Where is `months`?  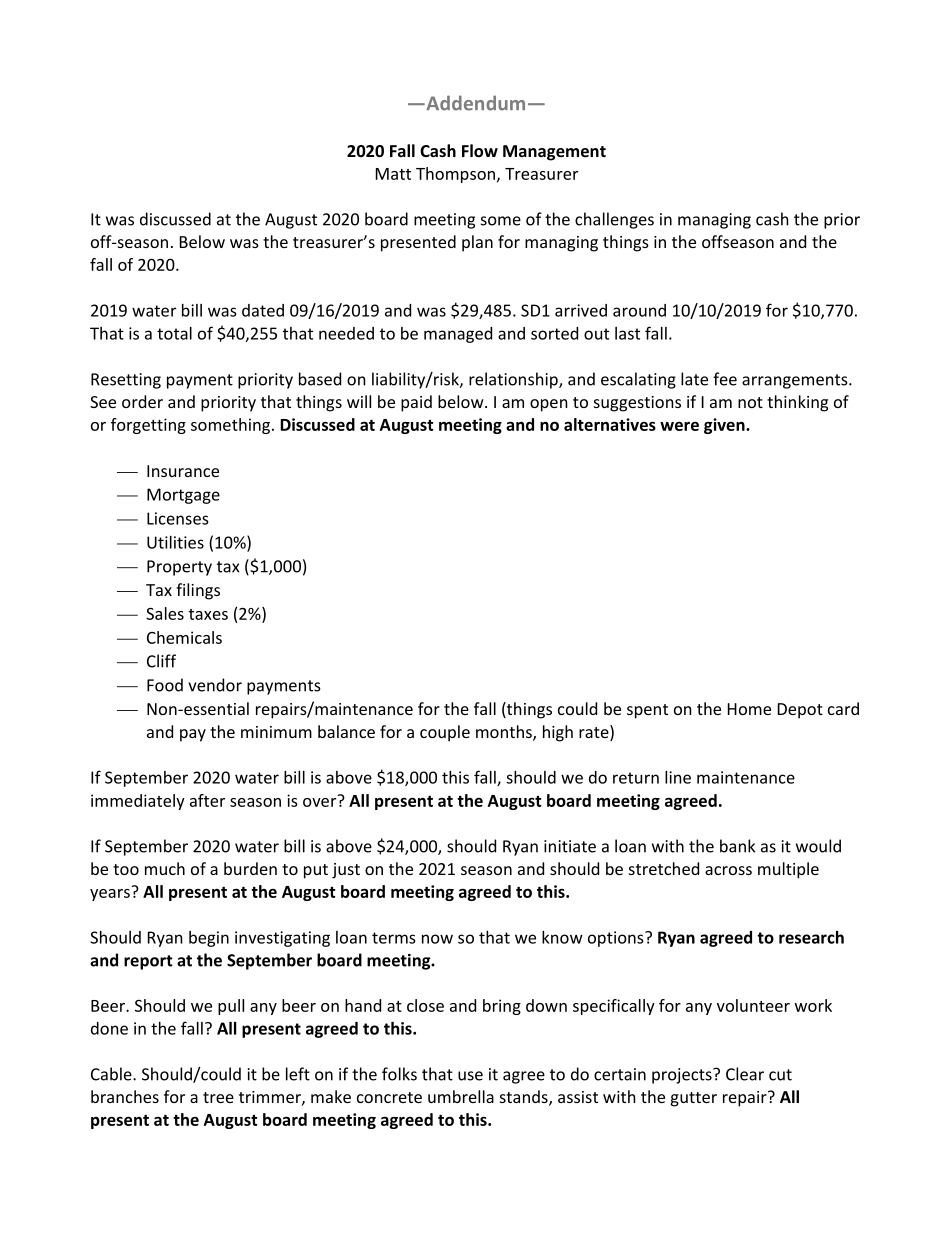 months is located at coordinates (505, 732).
